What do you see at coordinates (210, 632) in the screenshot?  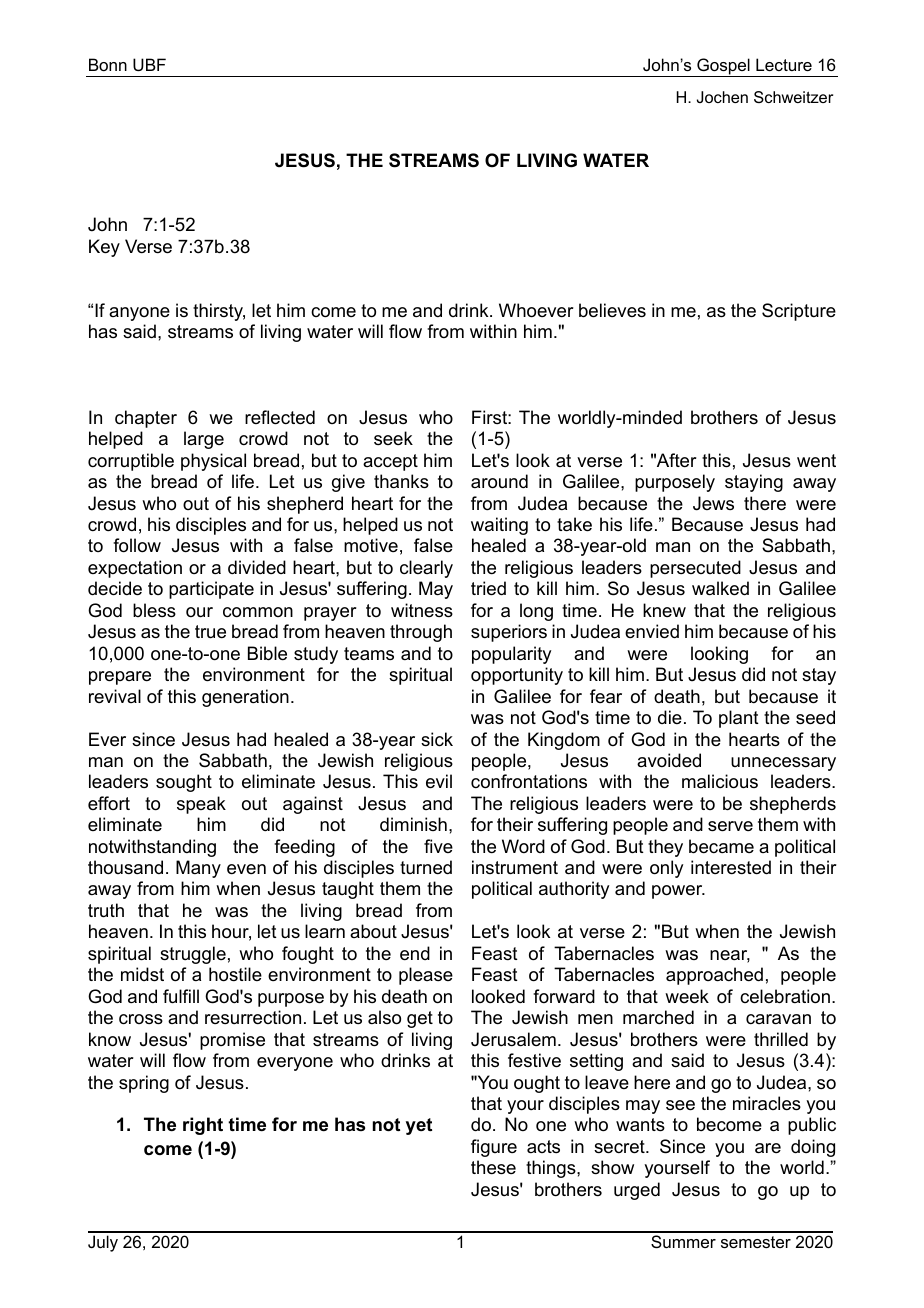 I see `true` at bounding box center [210, 632].
